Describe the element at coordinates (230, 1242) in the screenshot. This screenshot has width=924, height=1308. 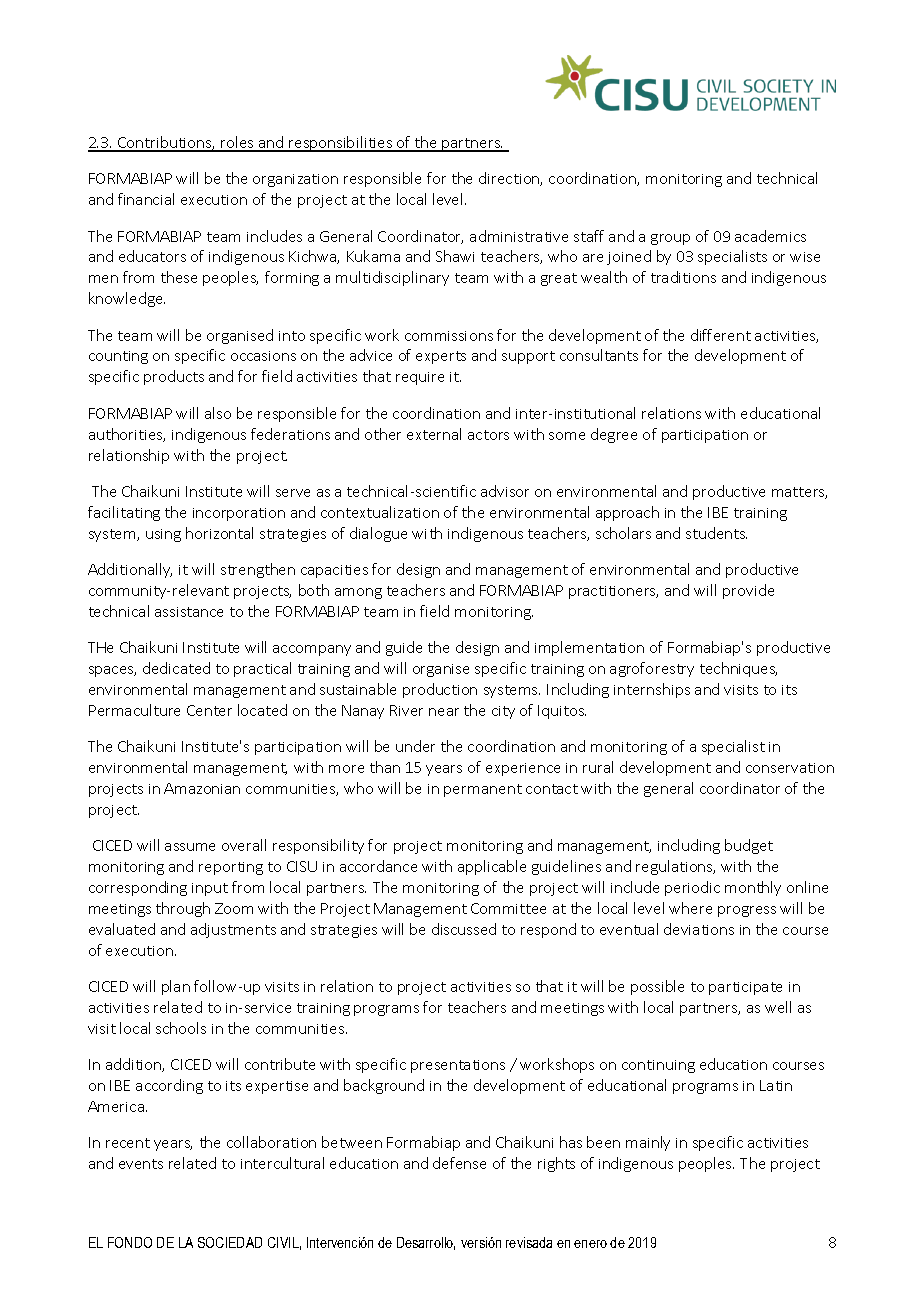
I see `SOCIEDAD` at that location.
